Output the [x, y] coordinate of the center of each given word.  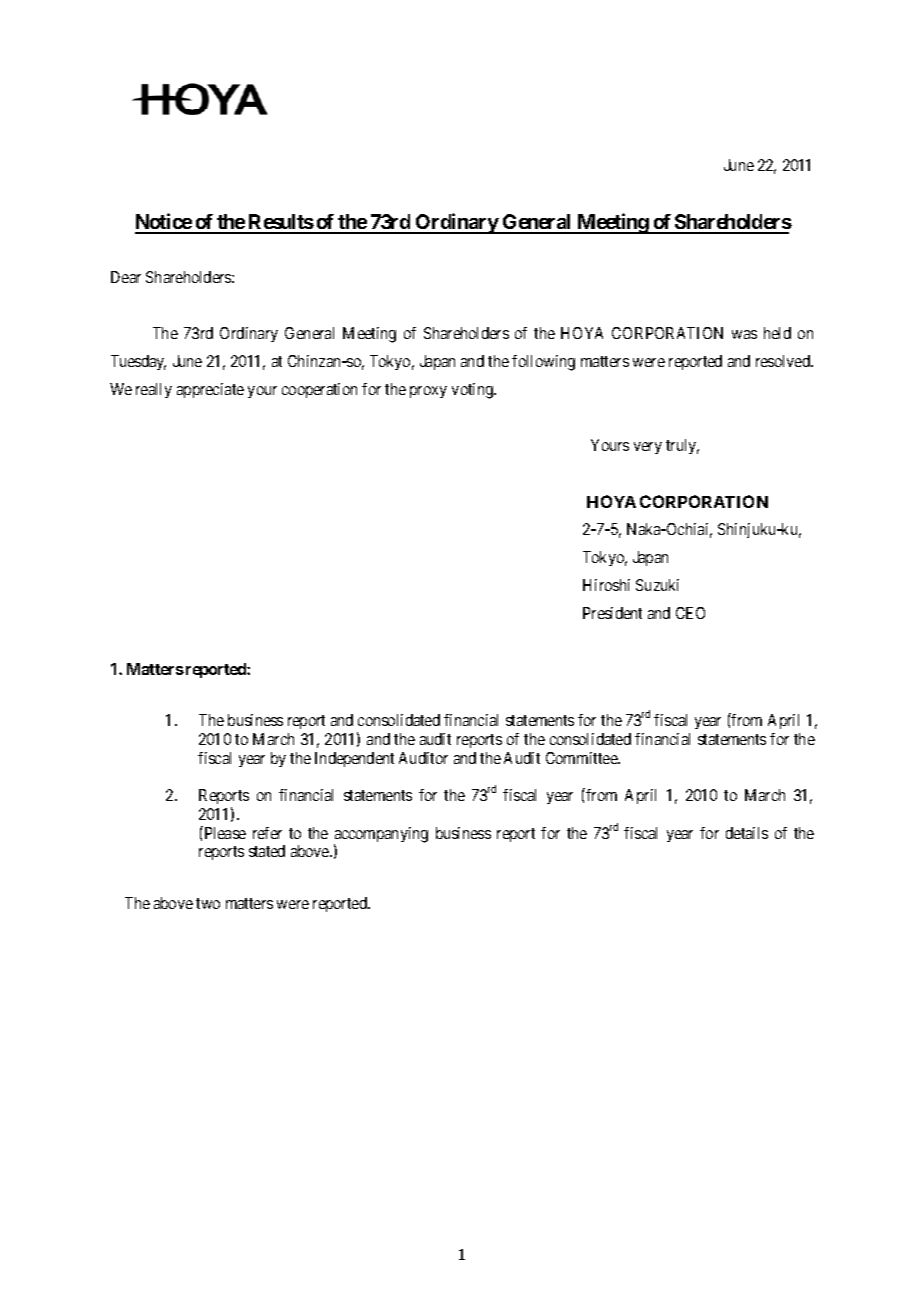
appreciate [210, 390]
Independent [354, 759]
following [543, 363]
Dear [126, 277]
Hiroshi [606, 585]
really [154, 390]
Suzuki [657, 585]
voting [474, 391]
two [208, 903]
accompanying [381, 836]
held [777, 333]
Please [224, 832]
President [612, 613]
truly [682, 446]
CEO [690, 613]
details [747, 833]
